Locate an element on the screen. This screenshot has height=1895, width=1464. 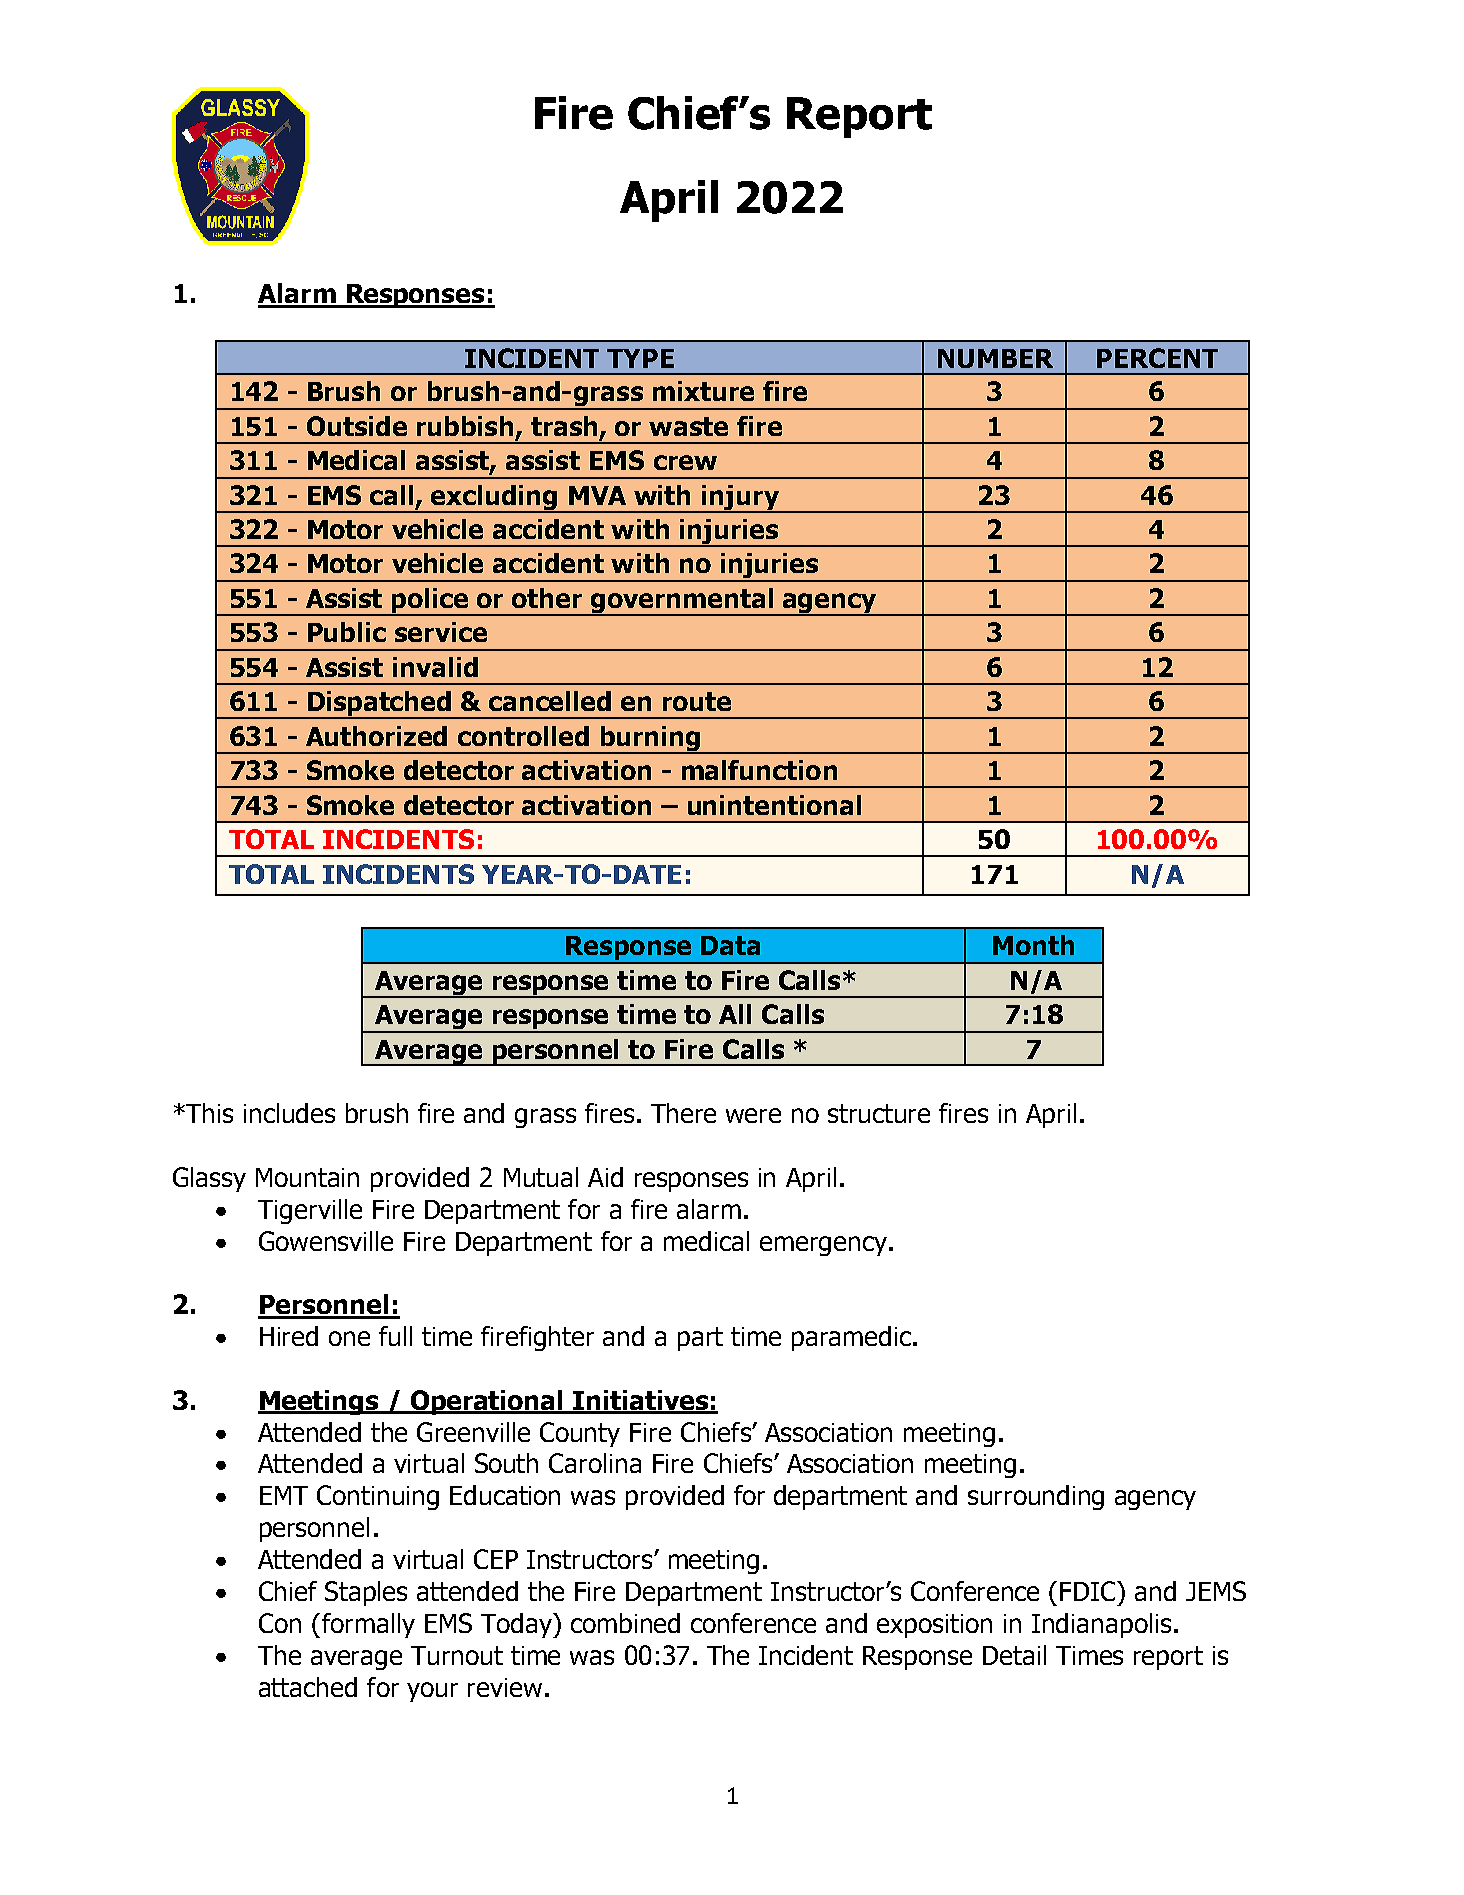
Mountain is located at coordinates (307, 1177).
